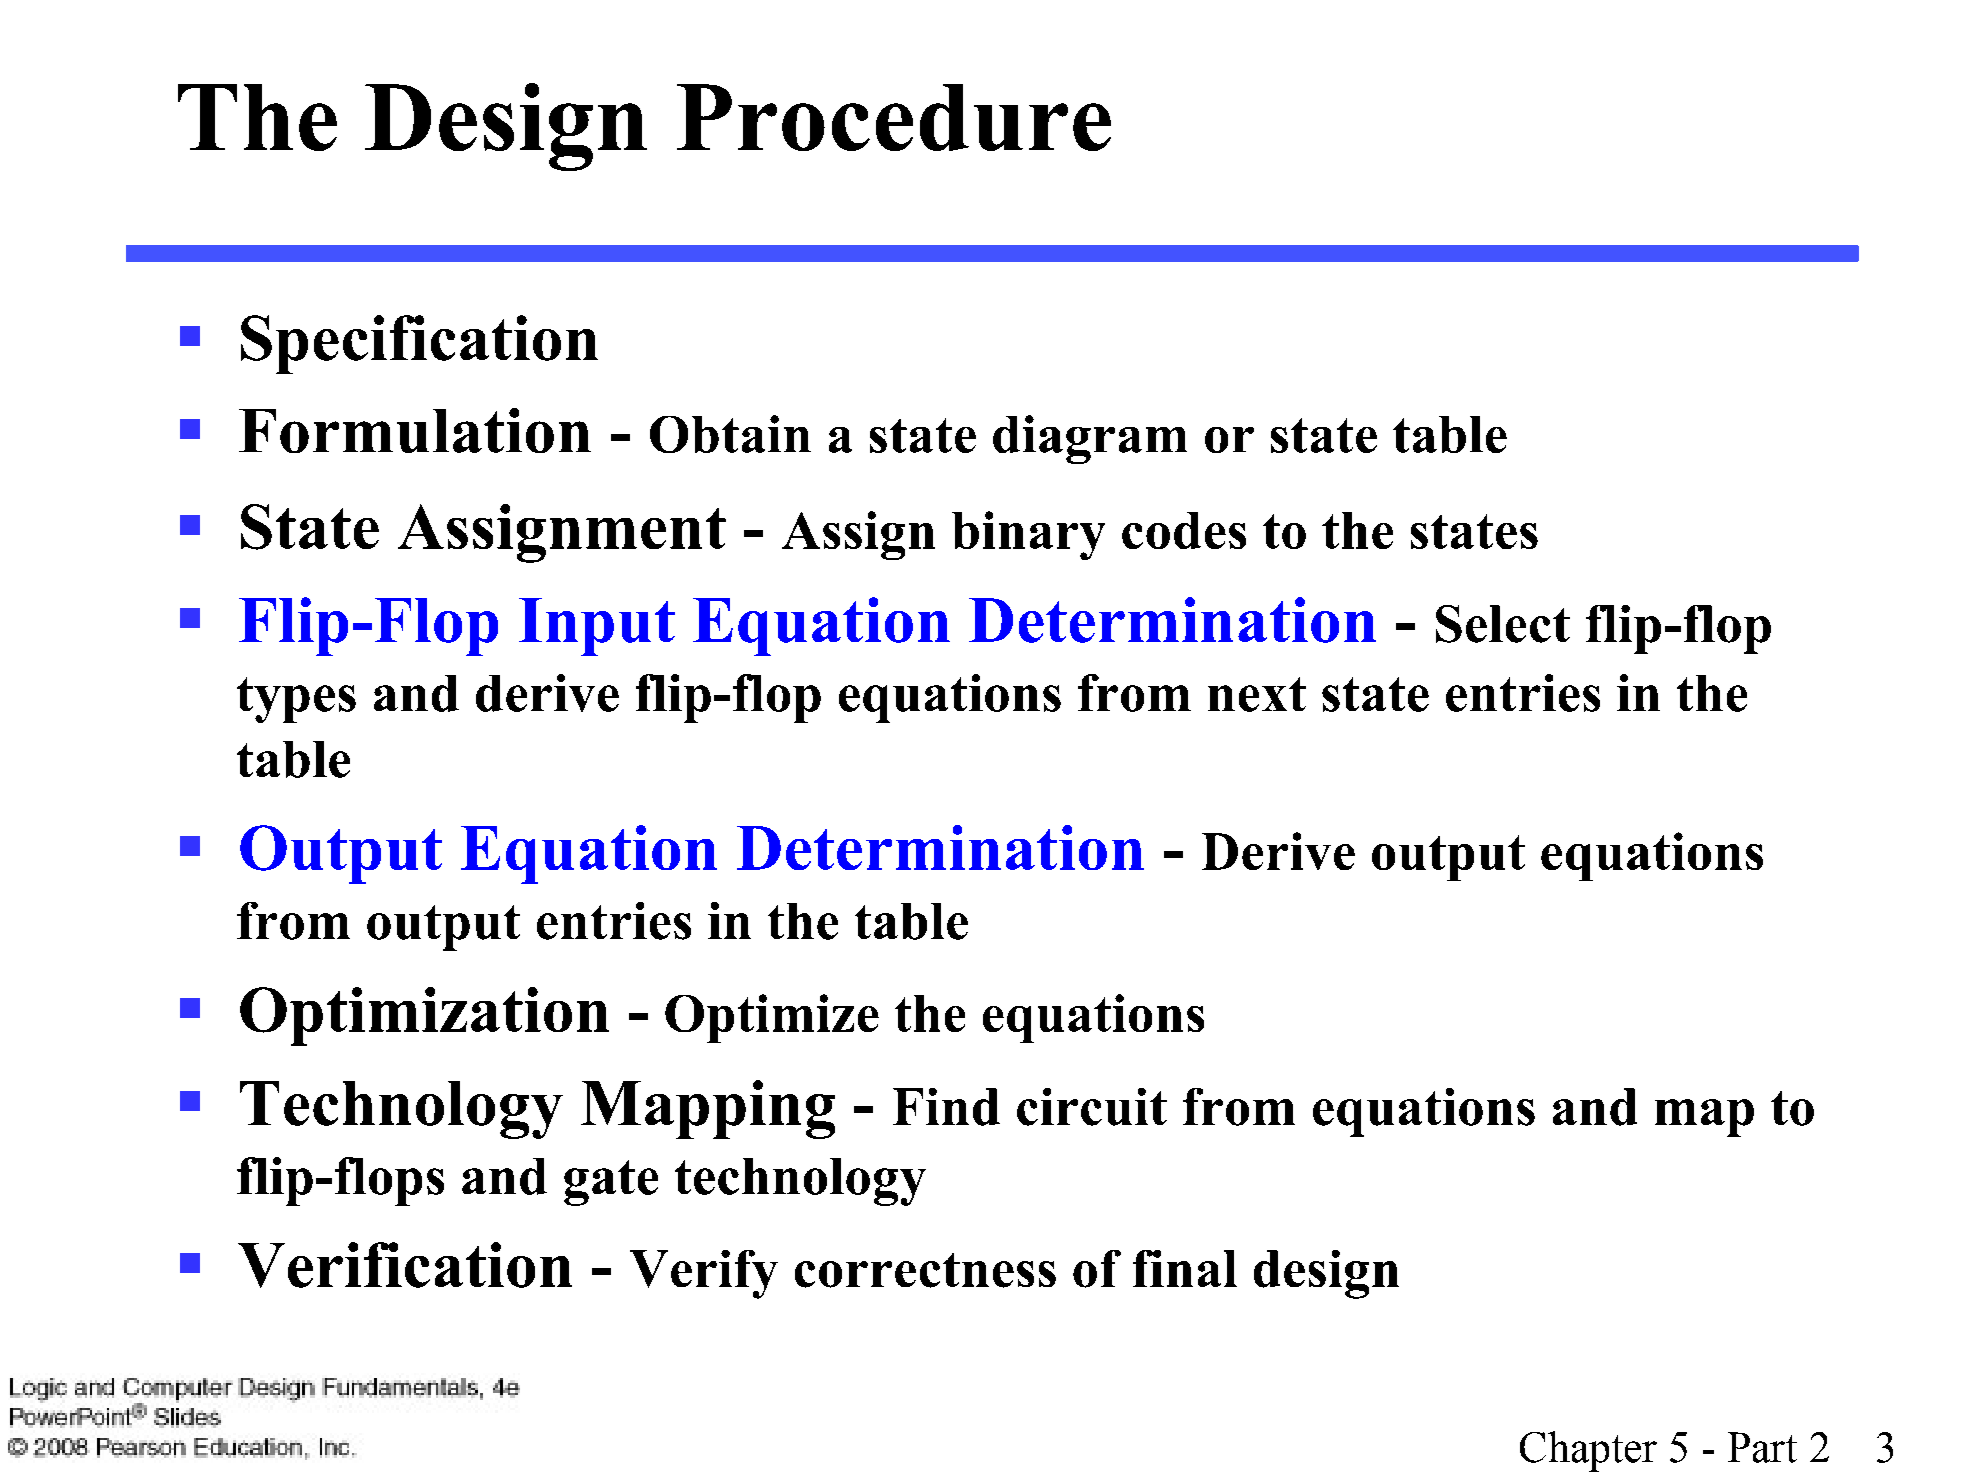 The image size is (1977, 1482). What do you see at coordinates (1503, 624) in the screenshot?
I see `Select` at bounding box center [1503, 624].
